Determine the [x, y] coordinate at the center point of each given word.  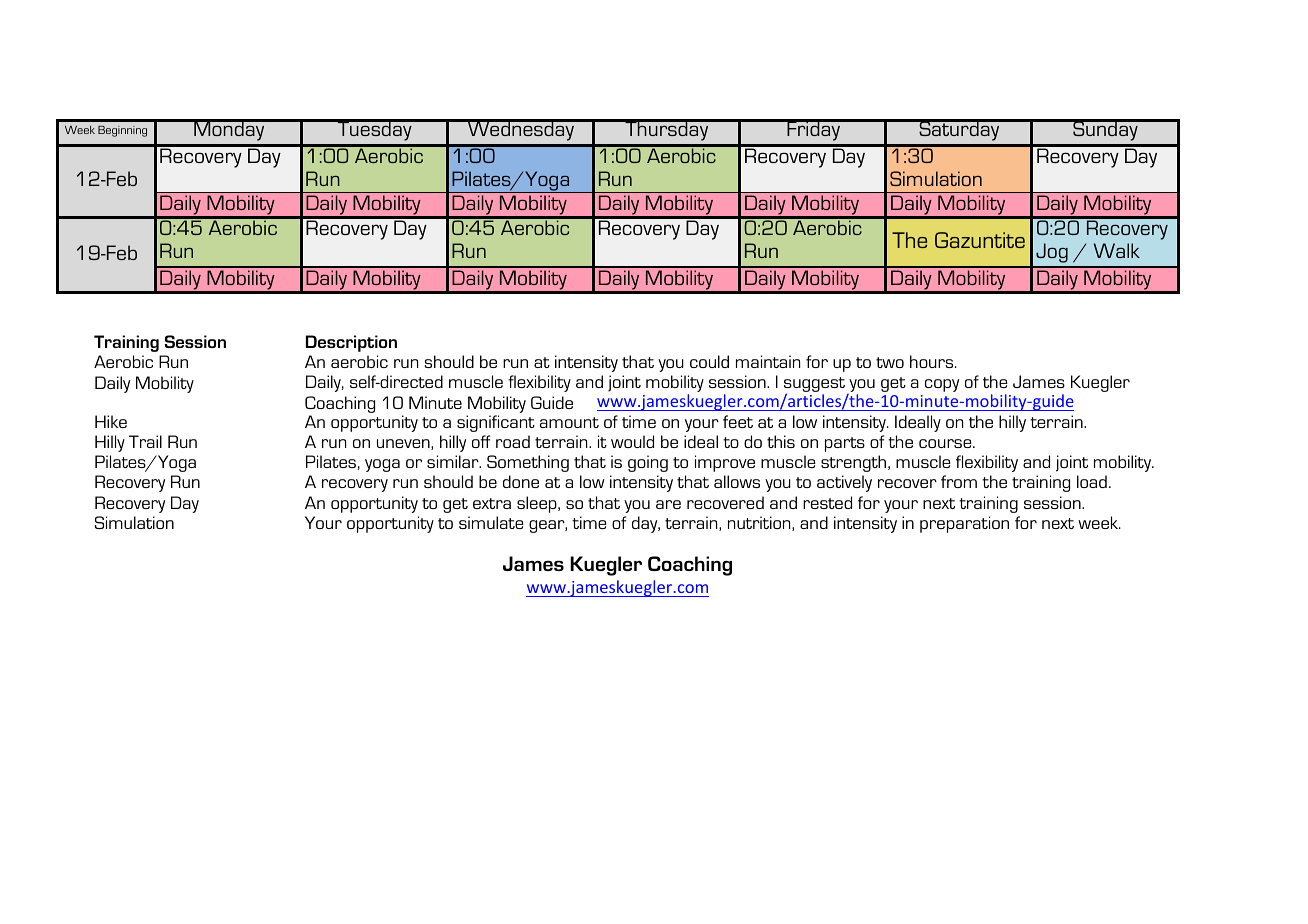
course [946, 443]
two [890, 362]
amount [569, 422]
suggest [814, 386]
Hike [111, 421]
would [632, 441]
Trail [145, 441]
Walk [1117, 250]
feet [738, 421]
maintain [768, 361]
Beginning [122, 131]
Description [351, 343]
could [709, 361]
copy [942, 385]
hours [933, 361]
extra [492, 503]
